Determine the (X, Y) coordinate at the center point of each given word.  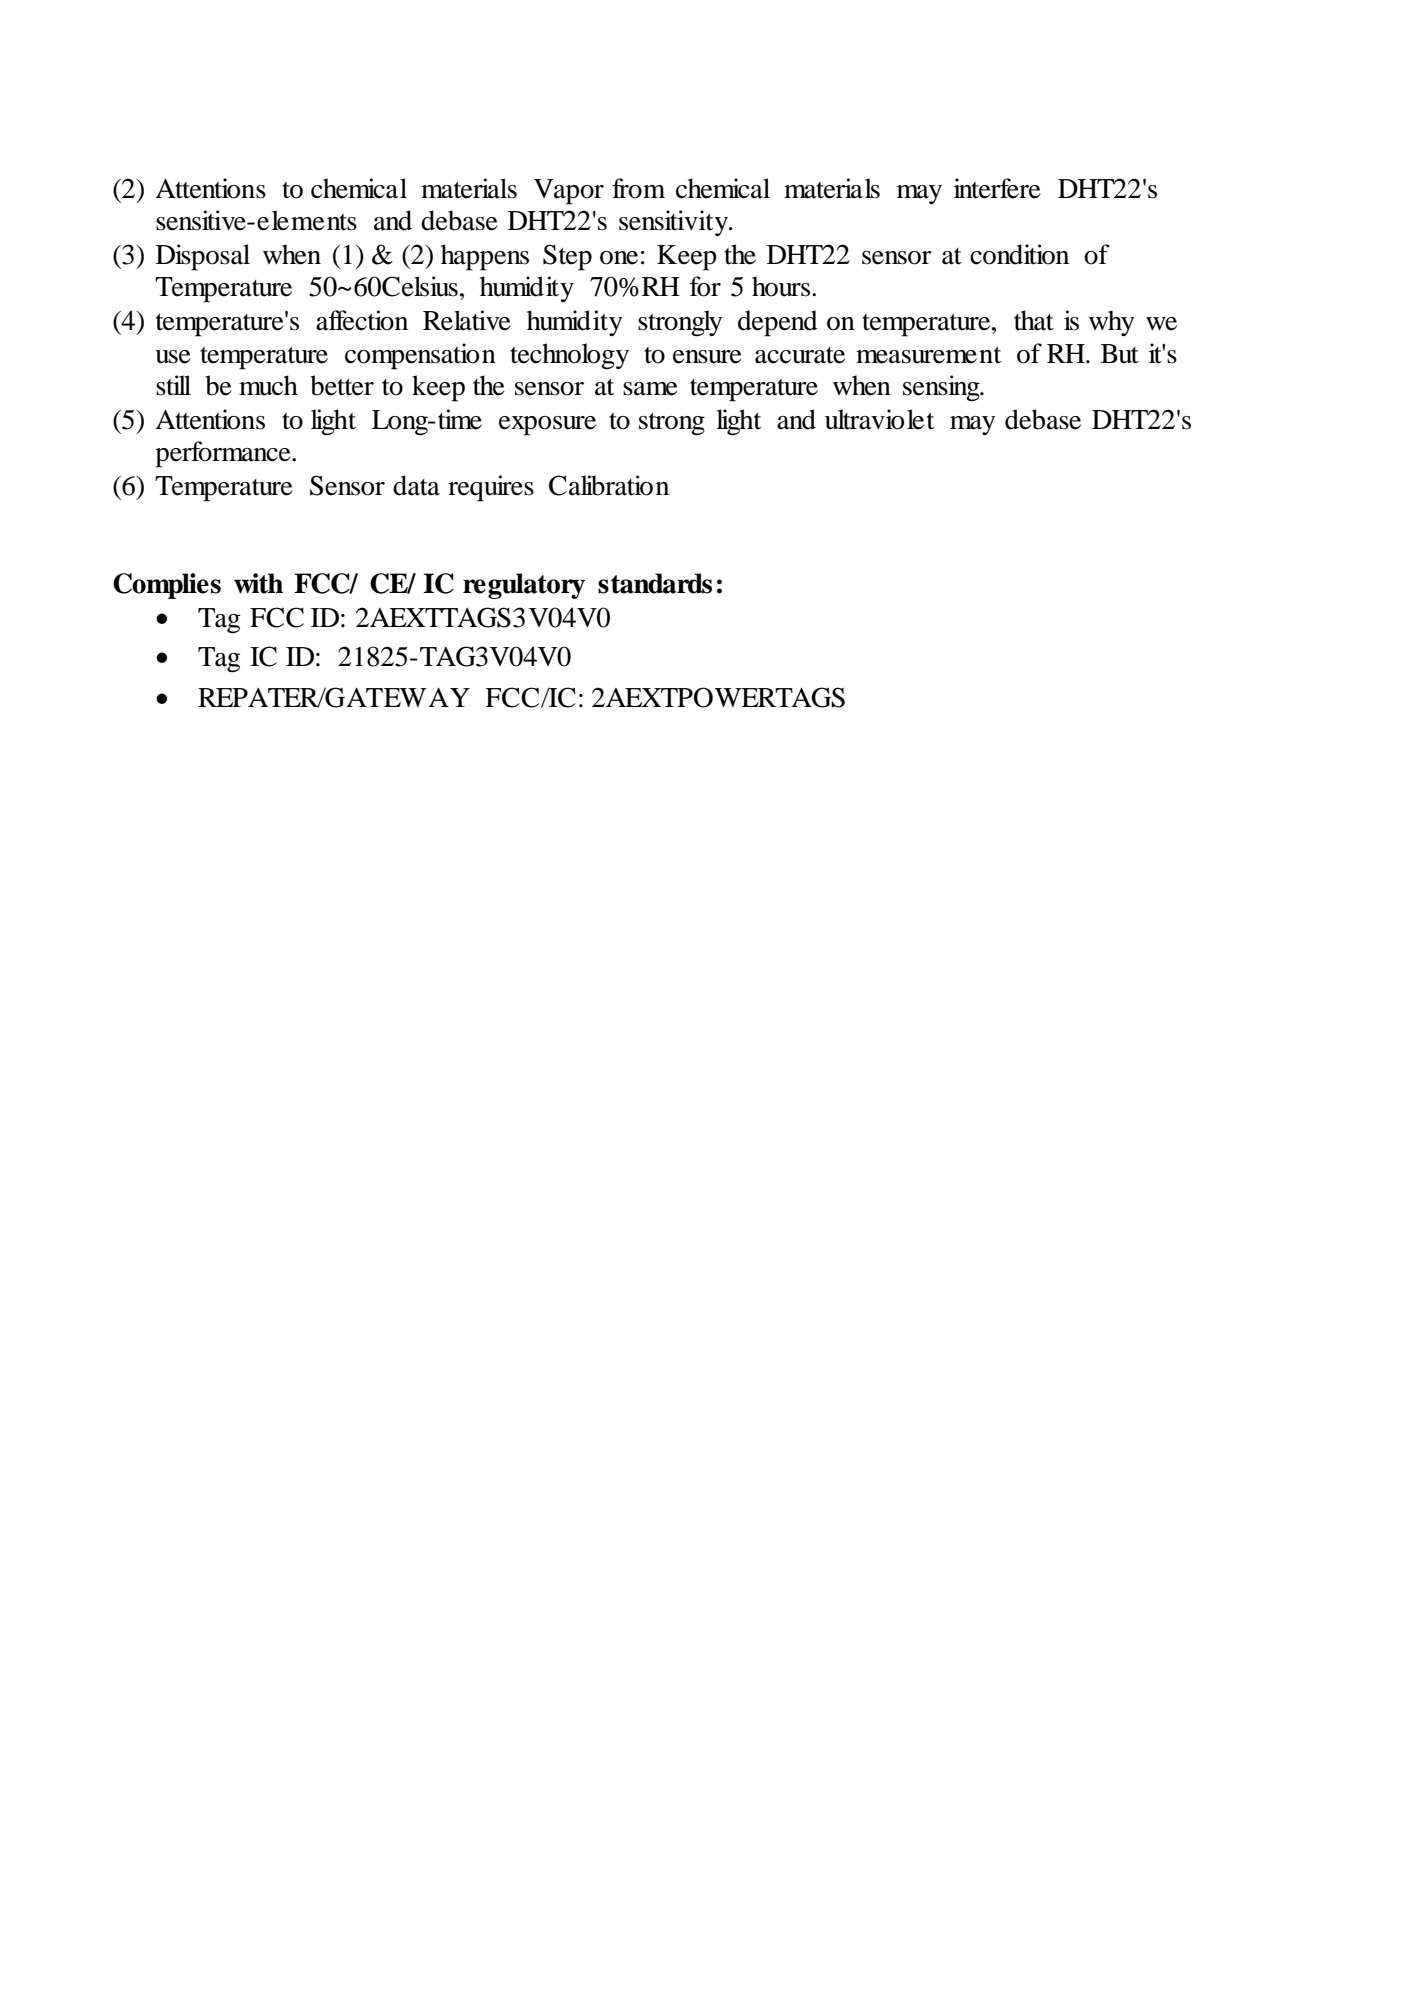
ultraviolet (879, 419)
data (416, 485)
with (258, 583)
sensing (942, 388)
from (638, 188)
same (650, 389)
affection (362, 320)
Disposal (203, 257)
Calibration (609, 485)
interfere (997, 188)
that (1034, 320)
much (268, 385)
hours (782, 286)
